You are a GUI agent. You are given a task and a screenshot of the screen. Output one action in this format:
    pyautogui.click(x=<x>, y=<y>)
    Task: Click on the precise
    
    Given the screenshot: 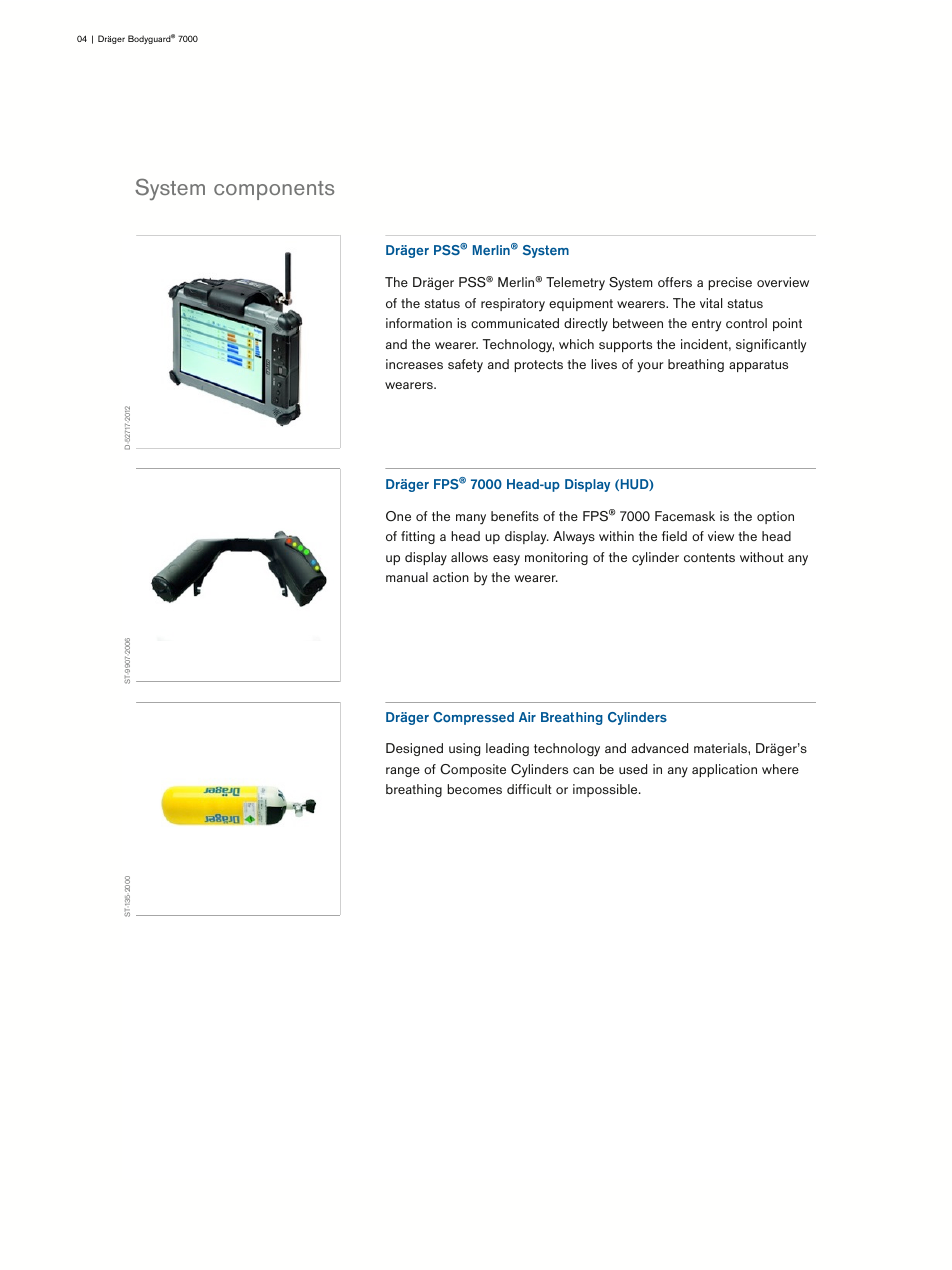 What is the action you would take?
    pyautogui.click(x=730, y=283)
